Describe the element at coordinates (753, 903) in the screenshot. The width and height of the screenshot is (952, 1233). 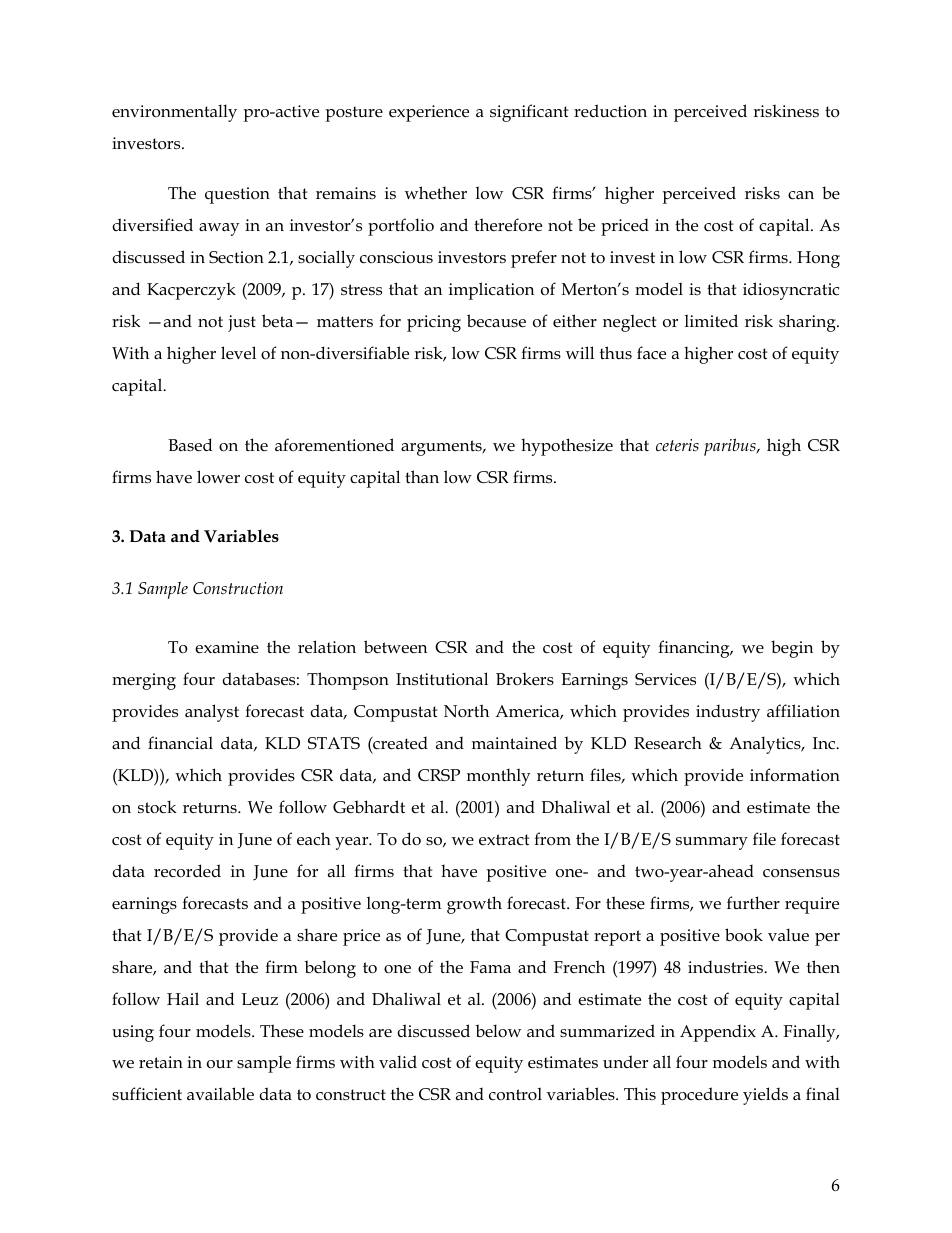
I see `further` at that location.
